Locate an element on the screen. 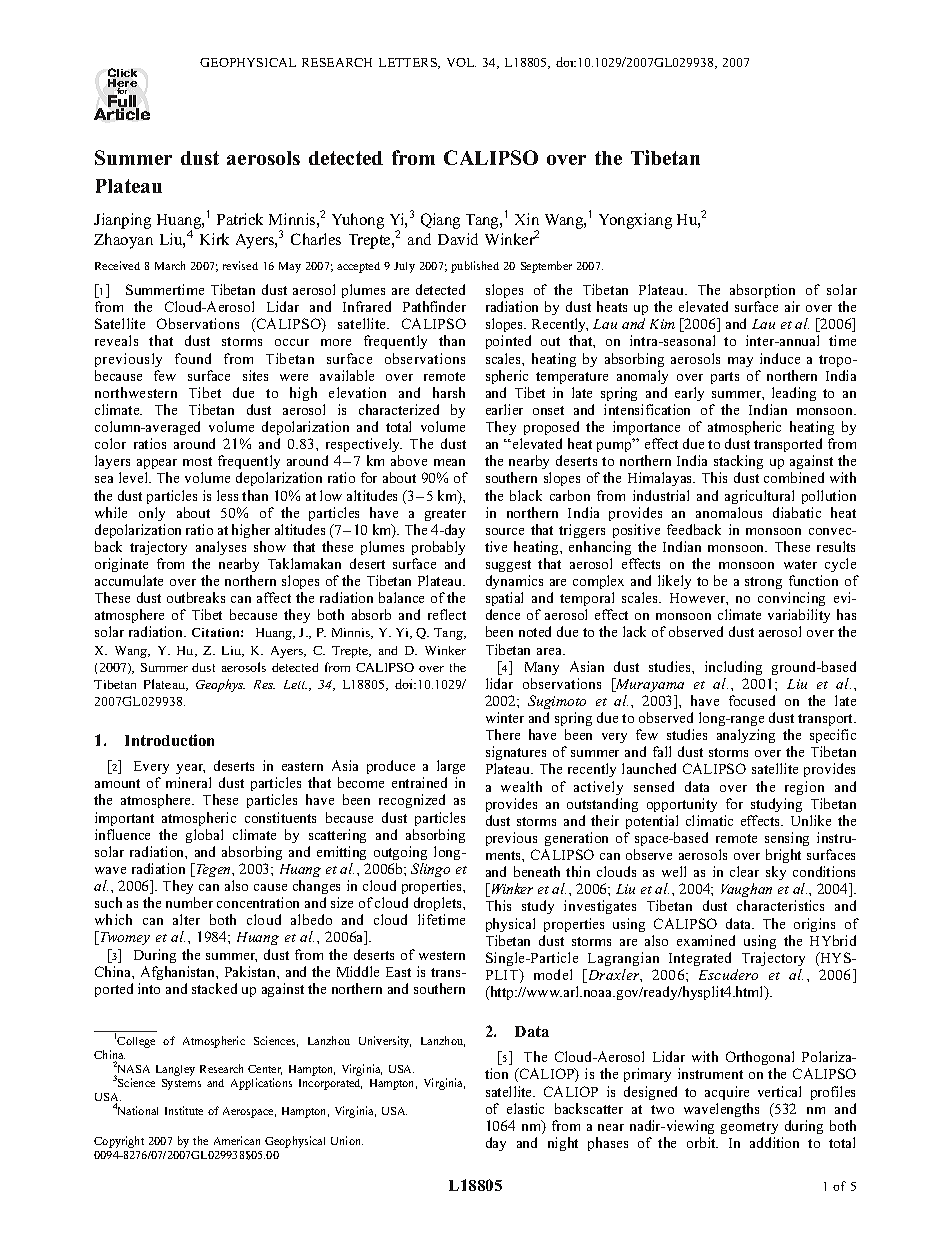  Full is located at coordinates (123, 101).
